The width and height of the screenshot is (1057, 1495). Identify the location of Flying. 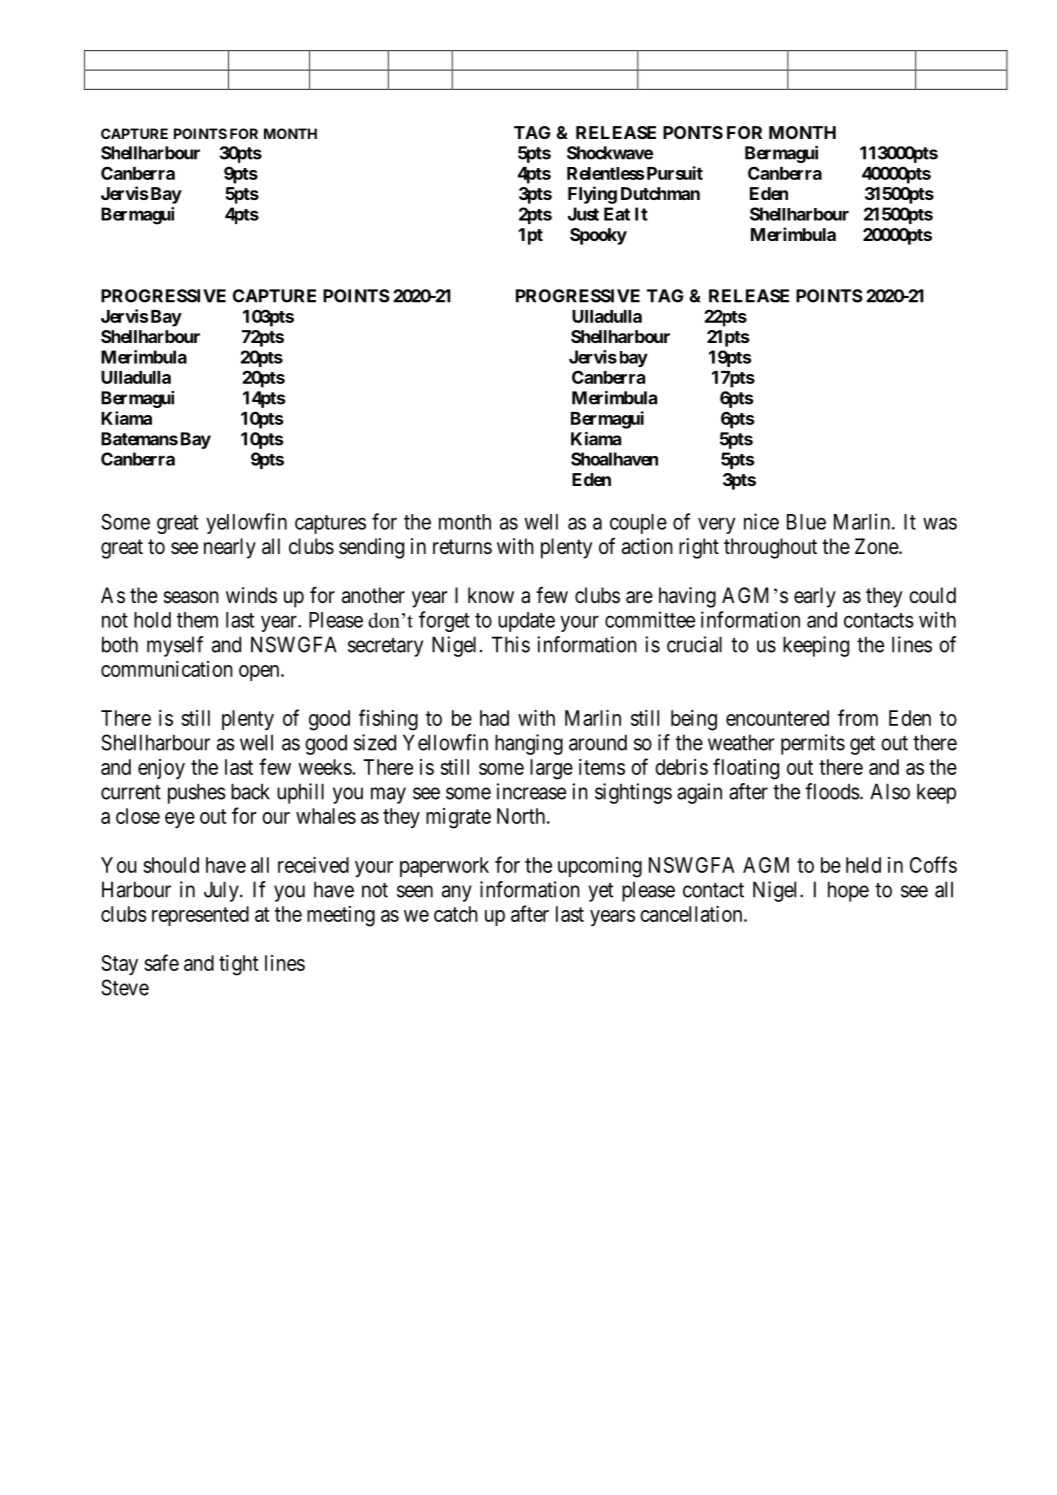
(592, 195).
